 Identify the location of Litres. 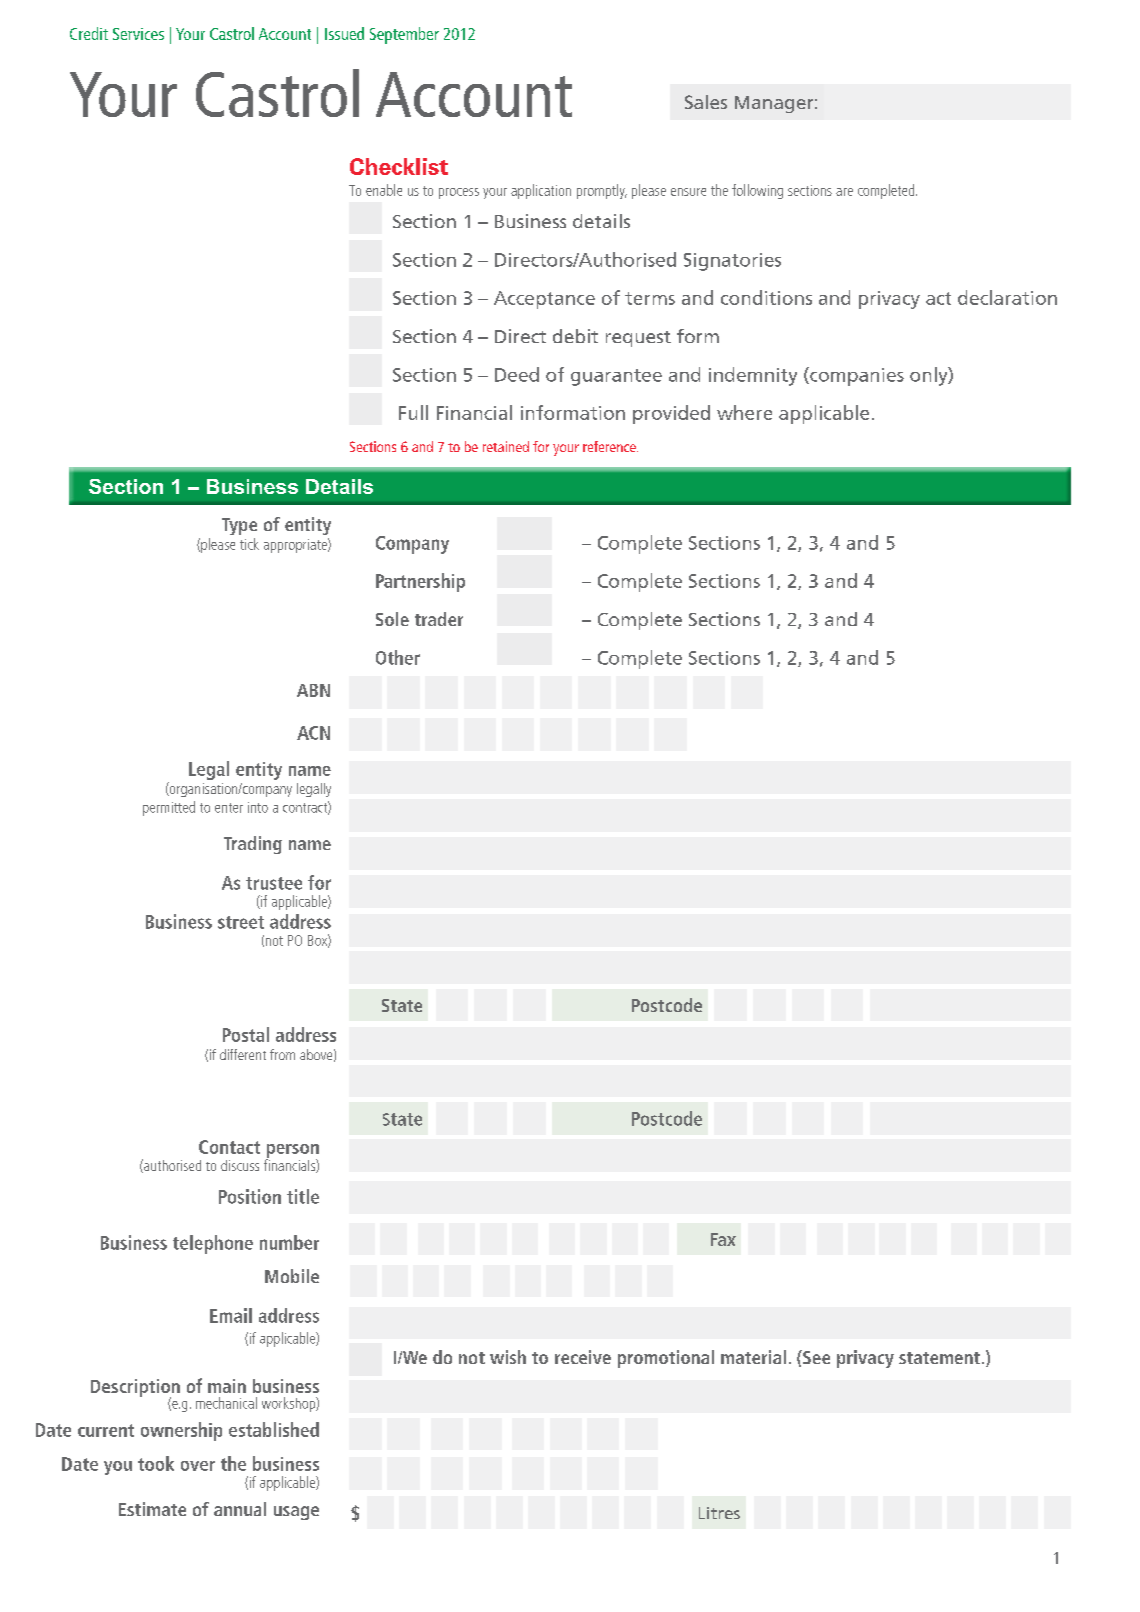
(719, 1513).
